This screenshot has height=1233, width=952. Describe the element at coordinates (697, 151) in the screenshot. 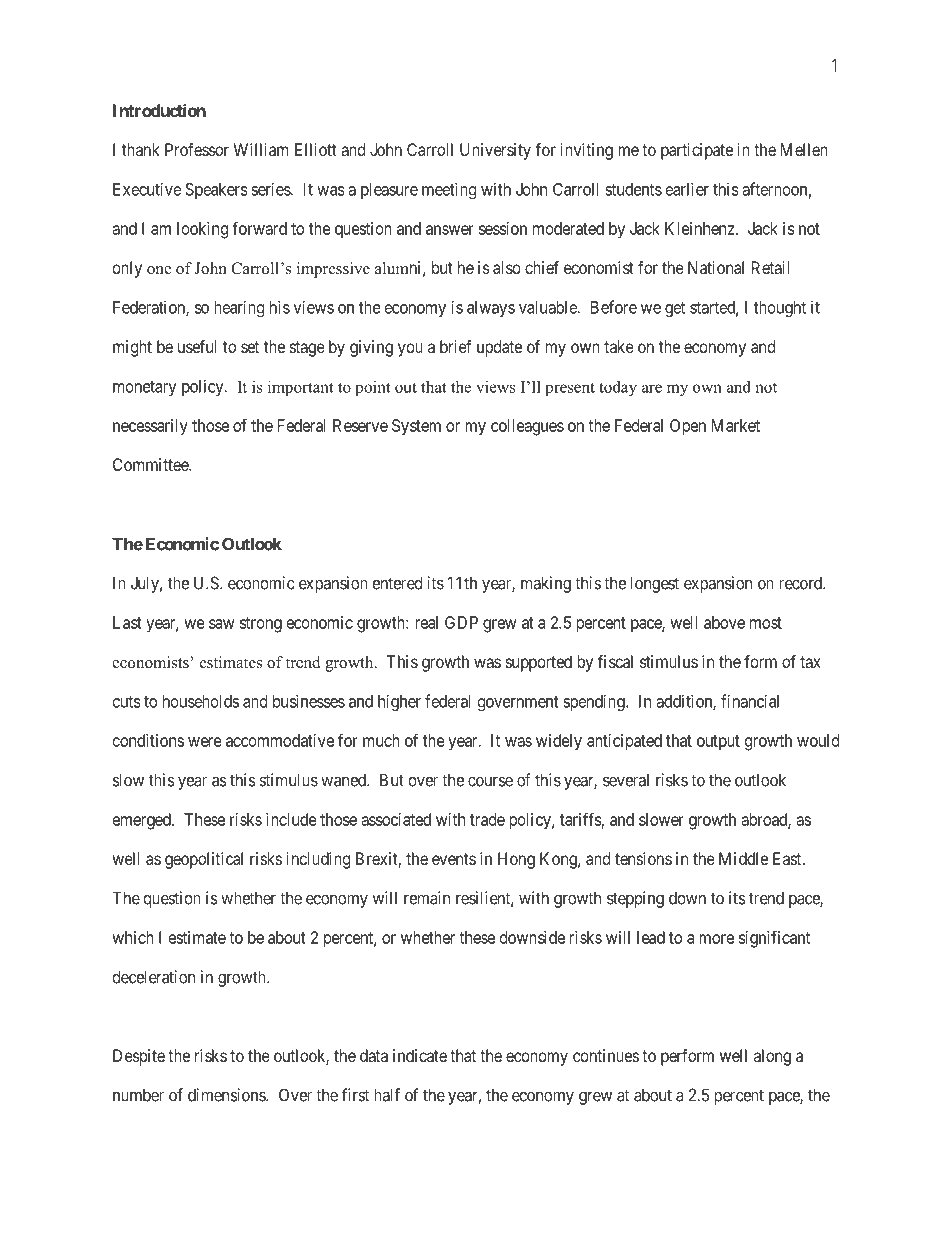

I see `participate` at that location.
